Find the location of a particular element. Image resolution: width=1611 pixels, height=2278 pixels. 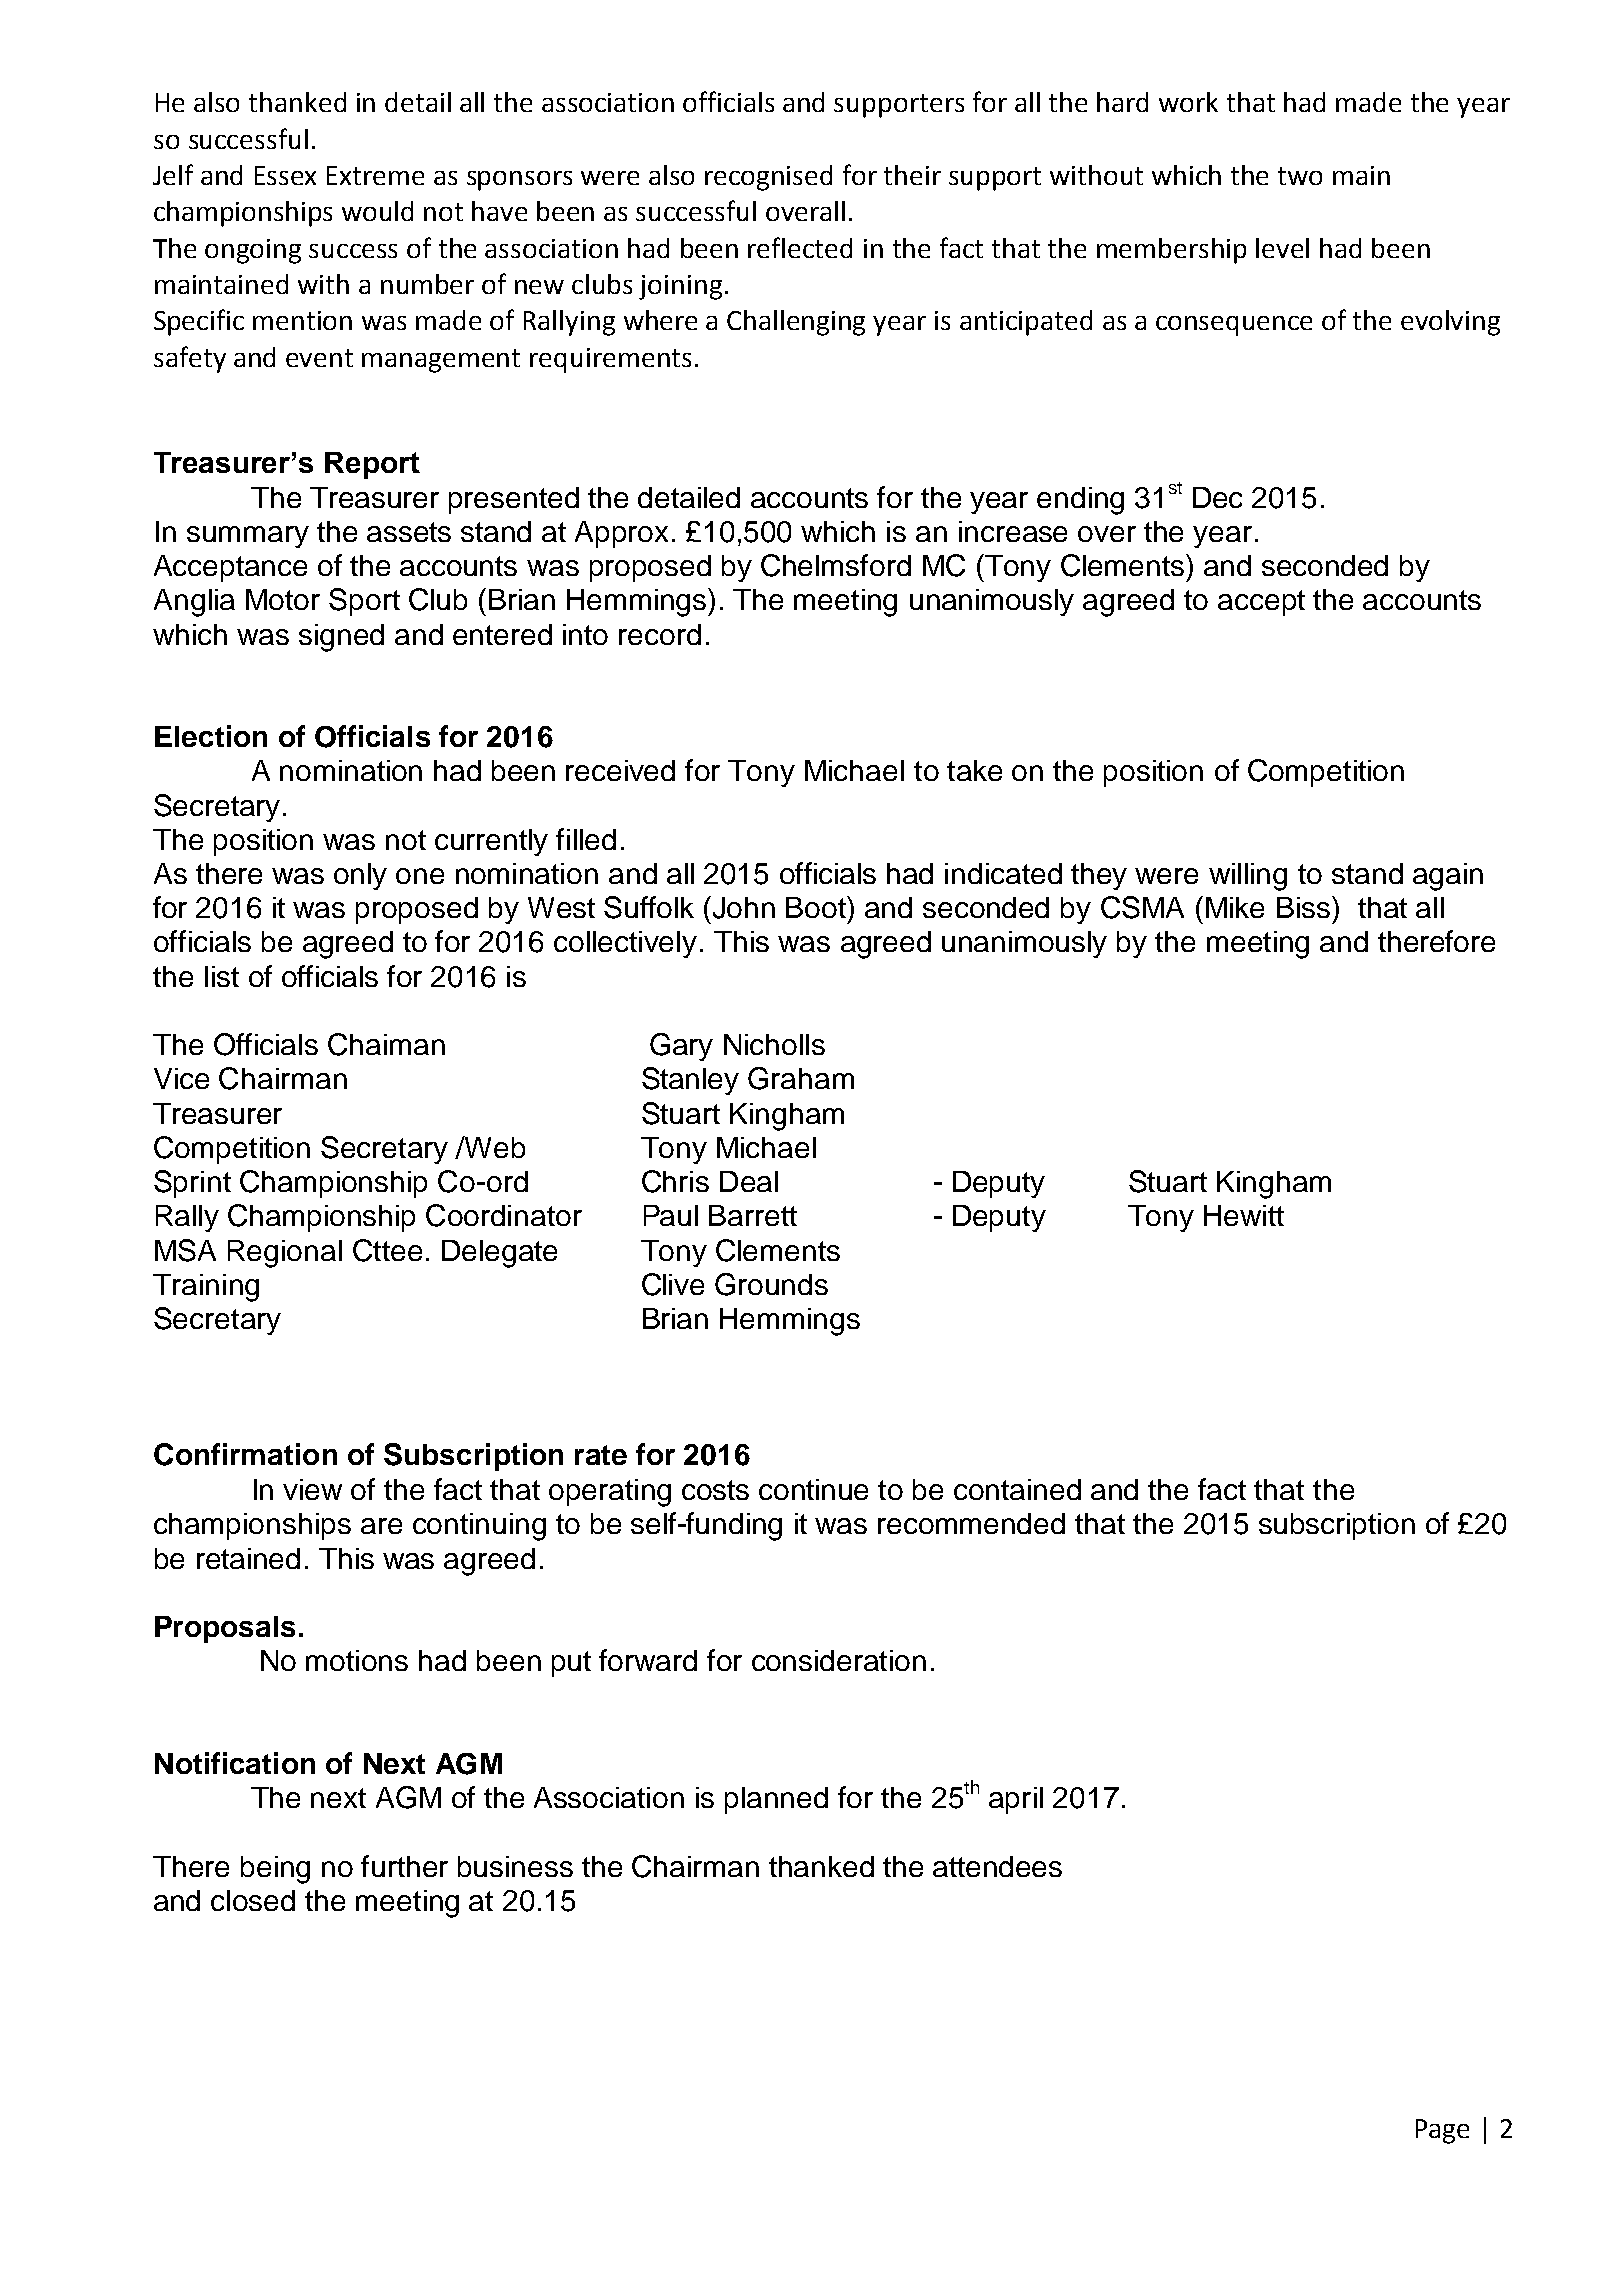

contained is located at coordinates (1017, 1489).
